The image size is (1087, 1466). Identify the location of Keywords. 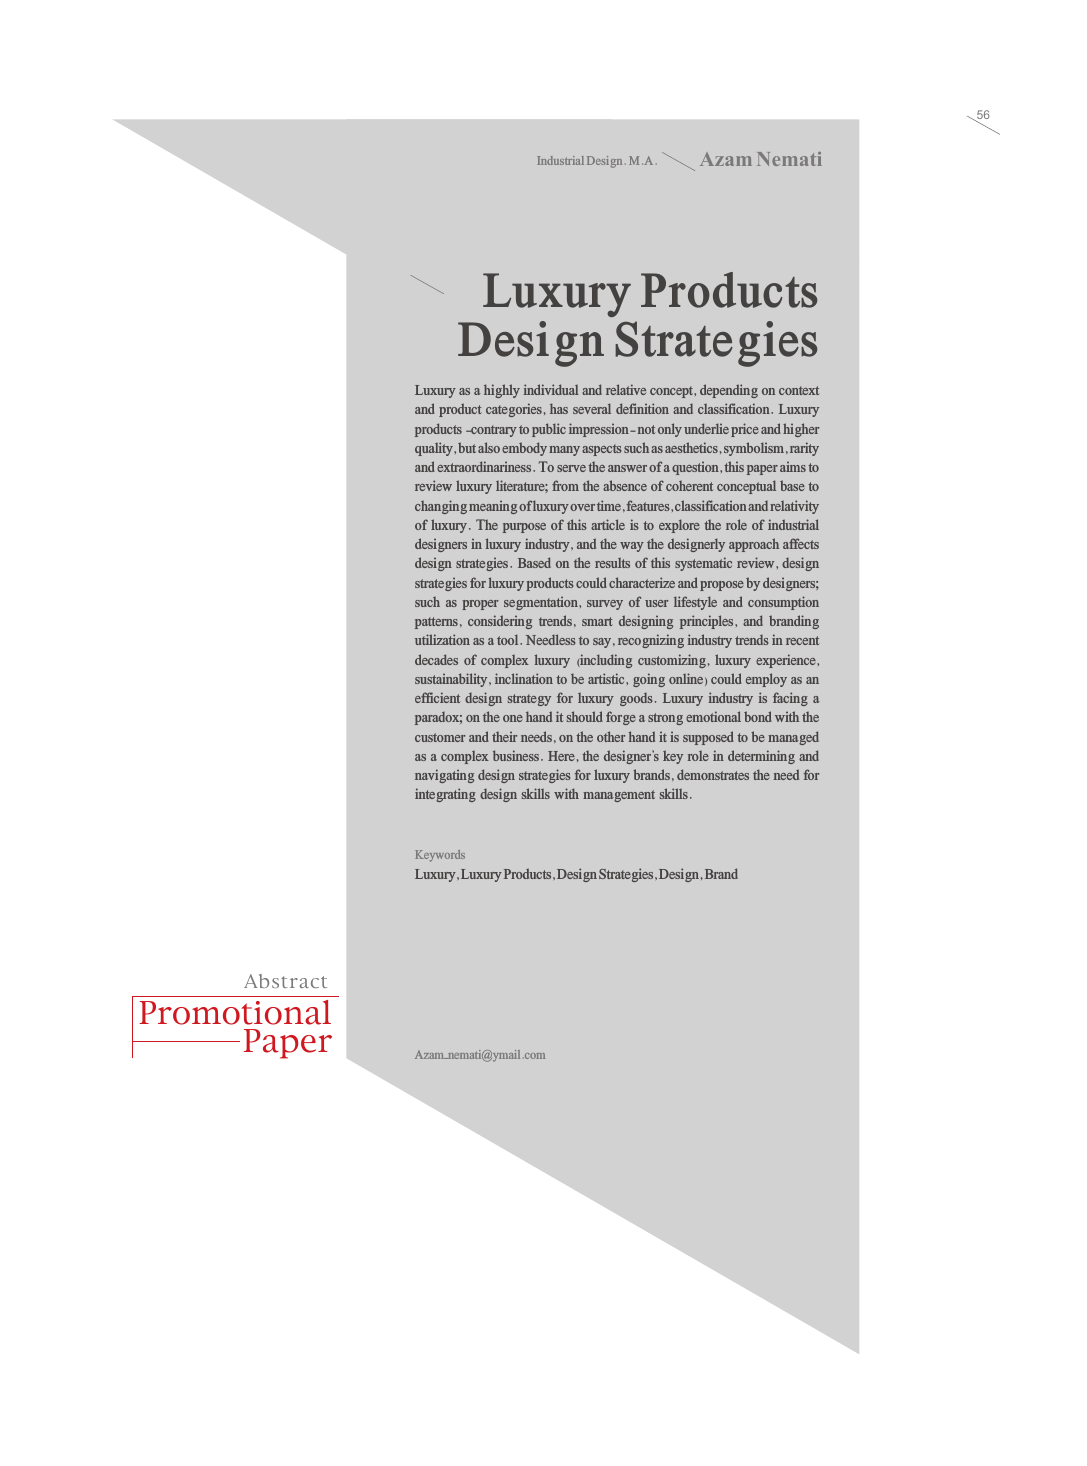
(440, 856).
